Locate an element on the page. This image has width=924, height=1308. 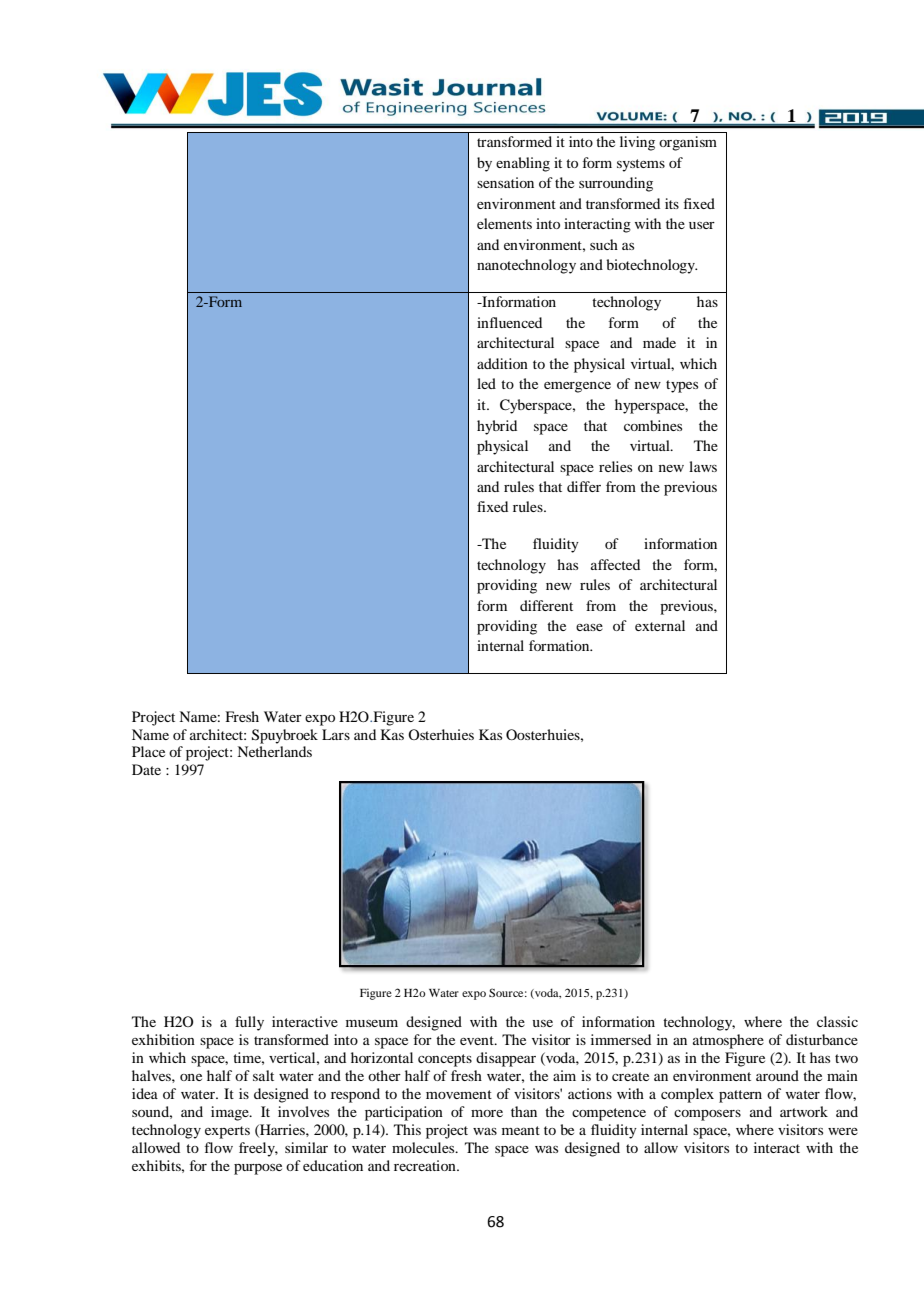
experts is located at coordinates (227, 1132).
